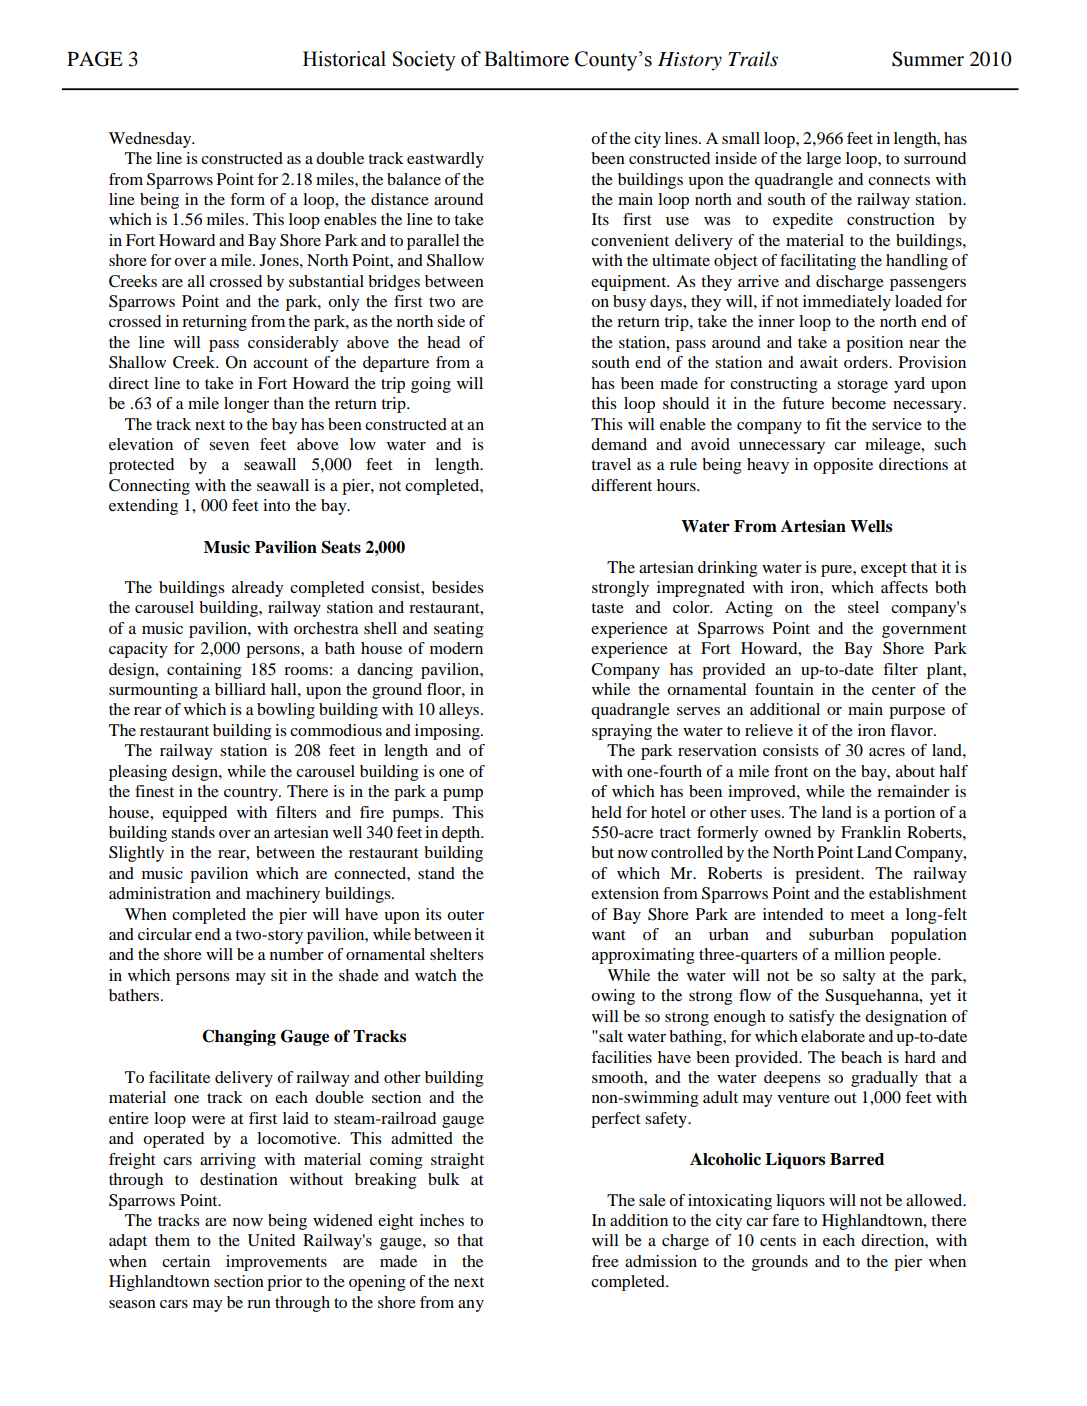  Describe the element at coordinates (607, 608) in the screenshot. I see `taste` at that location.
